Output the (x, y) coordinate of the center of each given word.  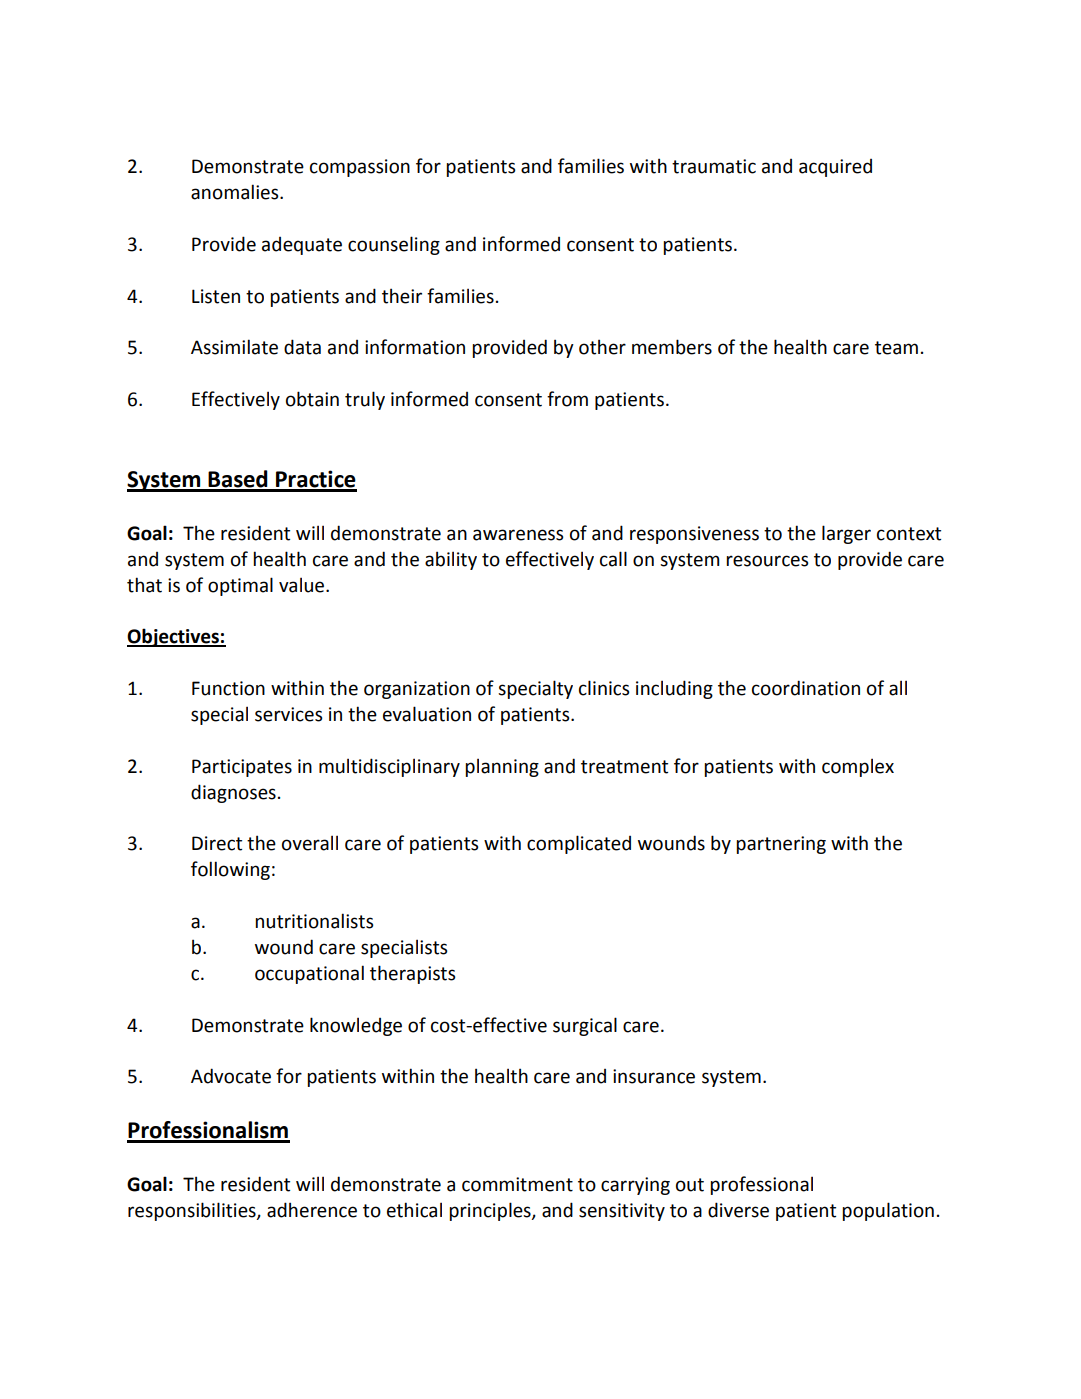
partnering (781, 845)
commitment (517, 1184)
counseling (394, 245)
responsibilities (193, 1211)
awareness (518, 535)
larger (846, 534)
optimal (240, 586)
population (888, 1211)
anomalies (236, 192)
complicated (579, 844)
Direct (217, 843)
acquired (835, 168)
